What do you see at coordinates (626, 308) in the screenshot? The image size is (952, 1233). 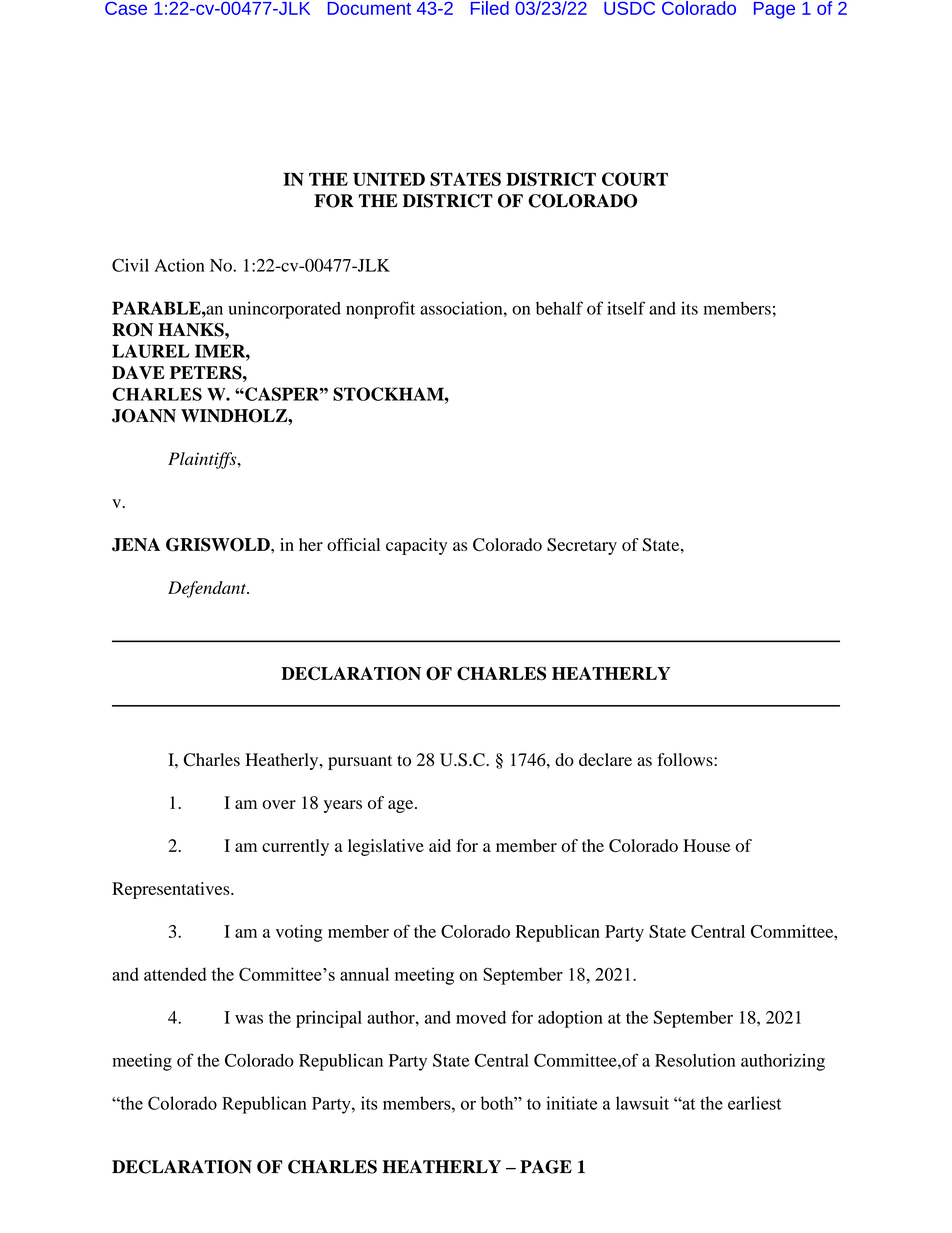 I see `itself` at bounding box center [626, 308].
